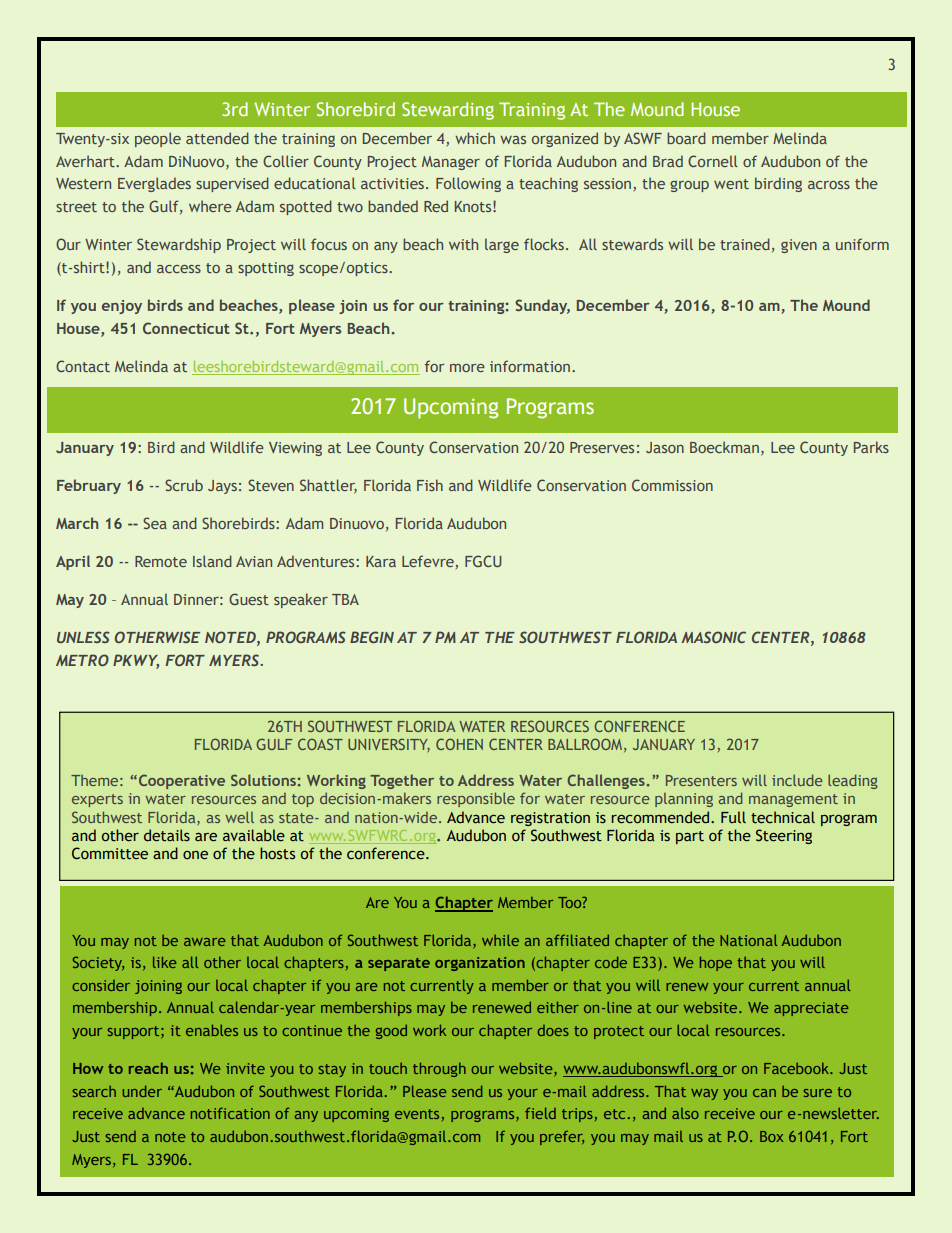 The width and height of the screenshot is (952, 1233). Describe the element at coordinates (430, 485) in the screenshot. I see `Fish` at that location.
